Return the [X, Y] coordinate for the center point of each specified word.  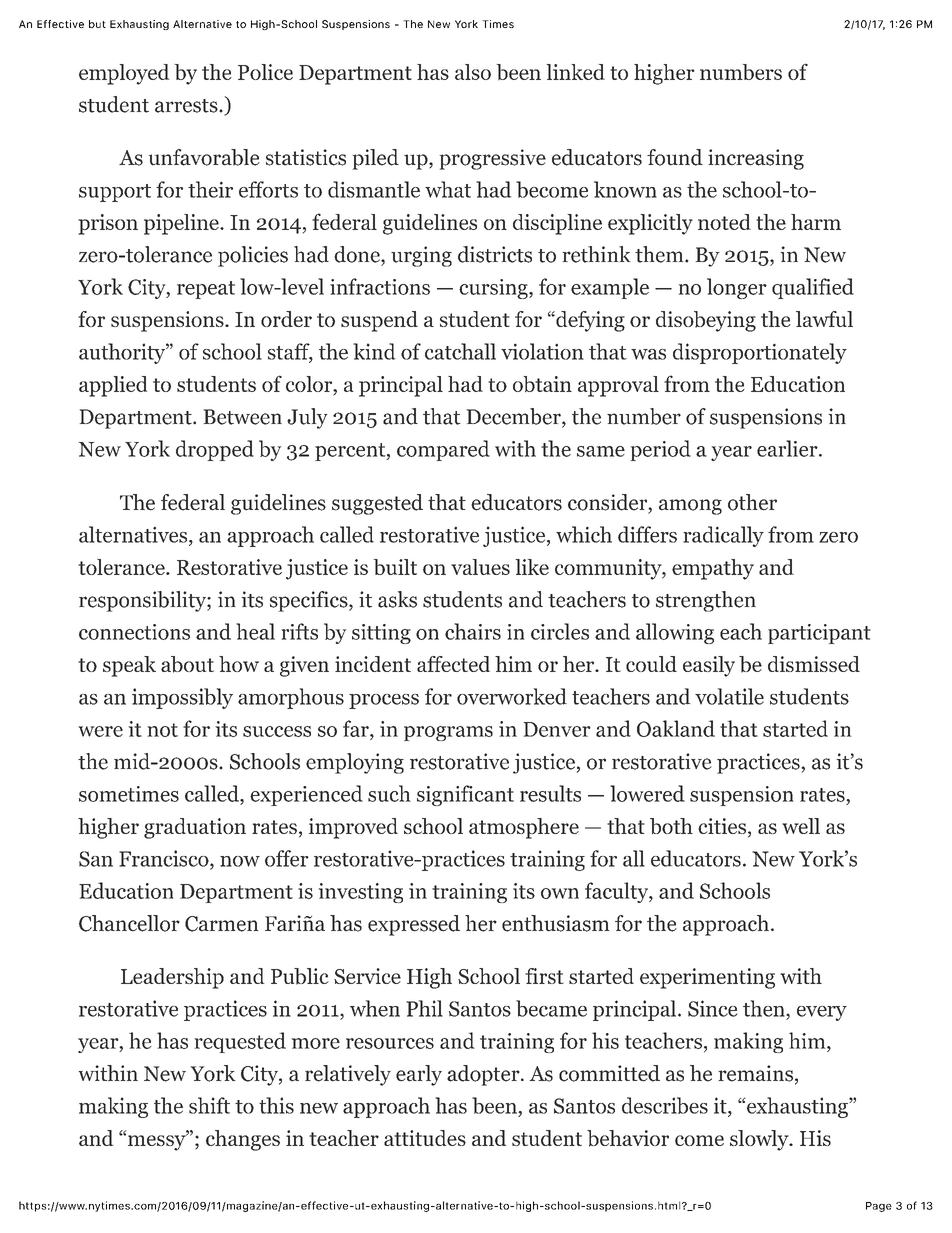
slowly [760, 1140]
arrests [187, 106]
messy [158, 1142]
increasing [756, 159]
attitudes [425, 1138]
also [473, 72]
